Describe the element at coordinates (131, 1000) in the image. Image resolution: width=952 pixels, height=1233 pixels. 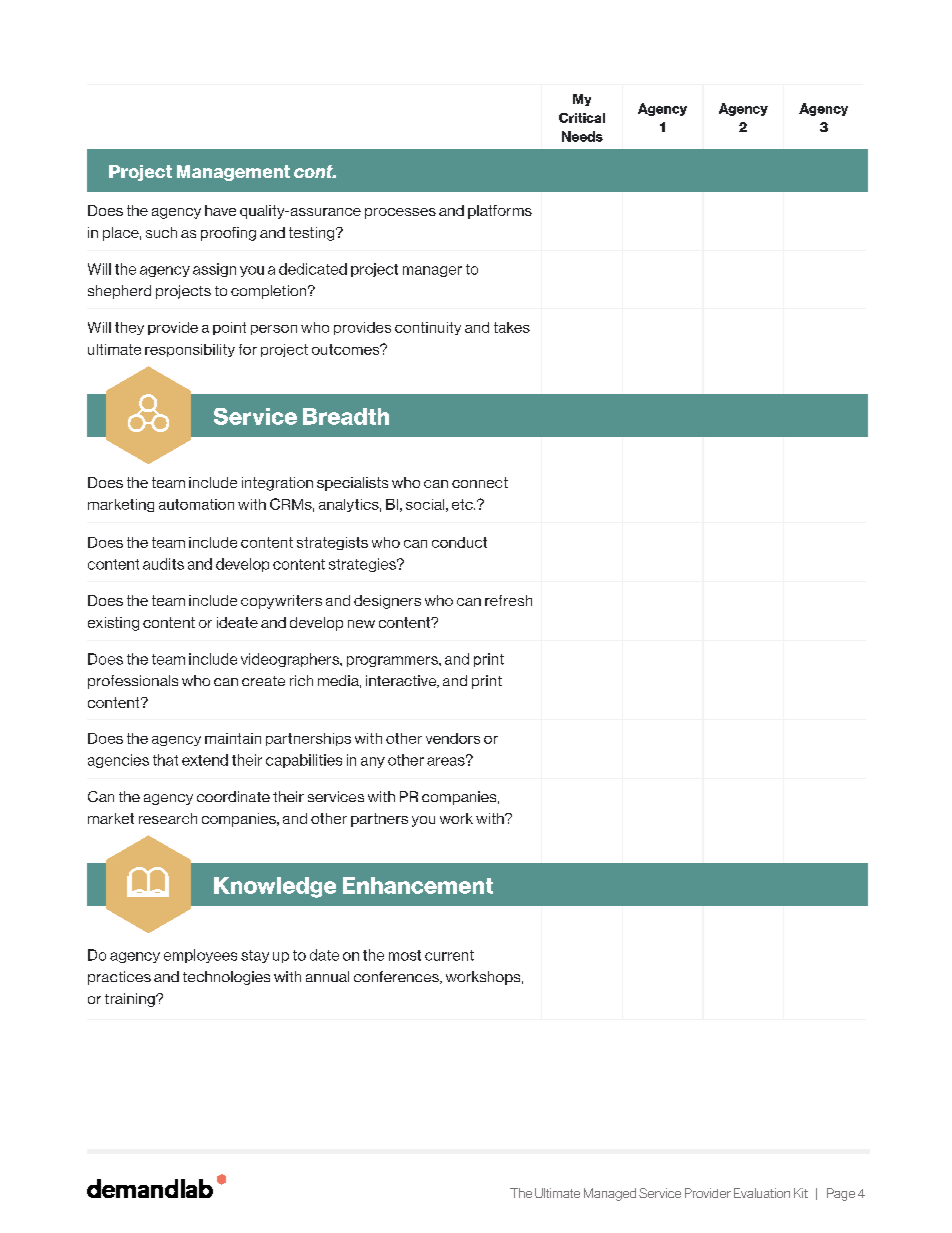
I see `training` at that location.
